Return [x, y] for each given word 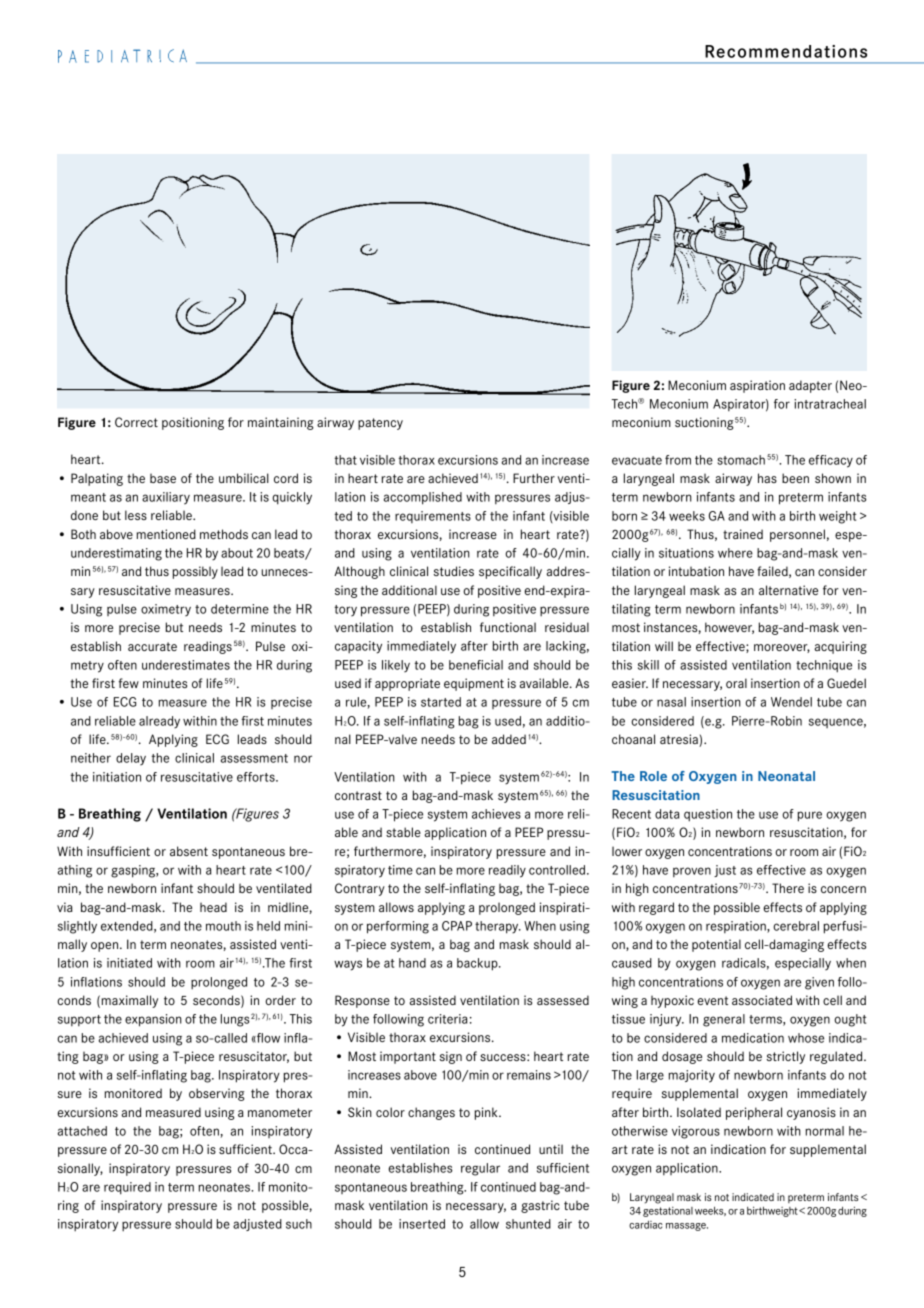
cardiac [646, 1225]
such [299, 1224]
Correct [136, 422]
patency [380, 424]
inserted [422, 1224]
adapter [810, 386]
